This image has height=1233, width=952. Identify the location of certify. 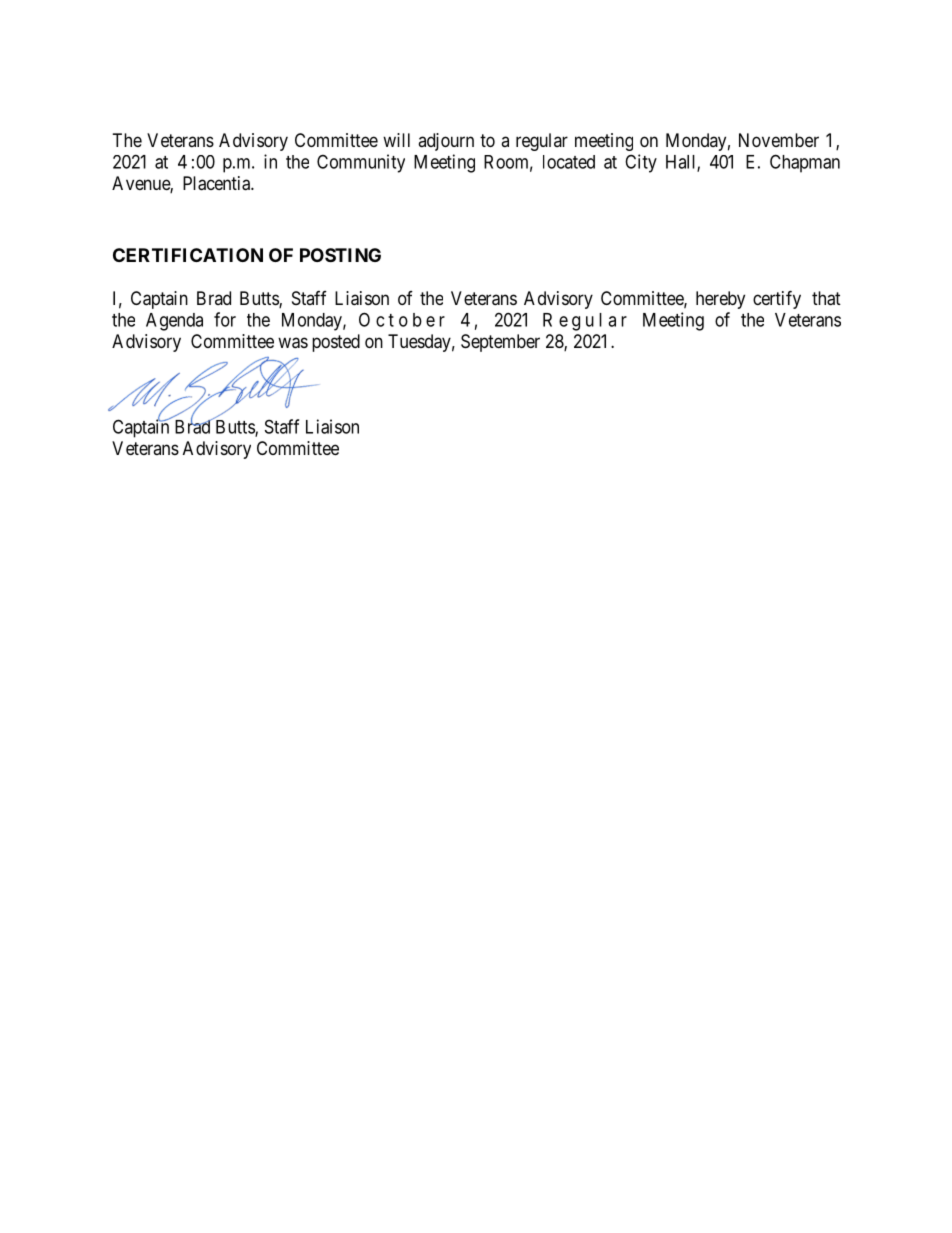
(777, 299).
